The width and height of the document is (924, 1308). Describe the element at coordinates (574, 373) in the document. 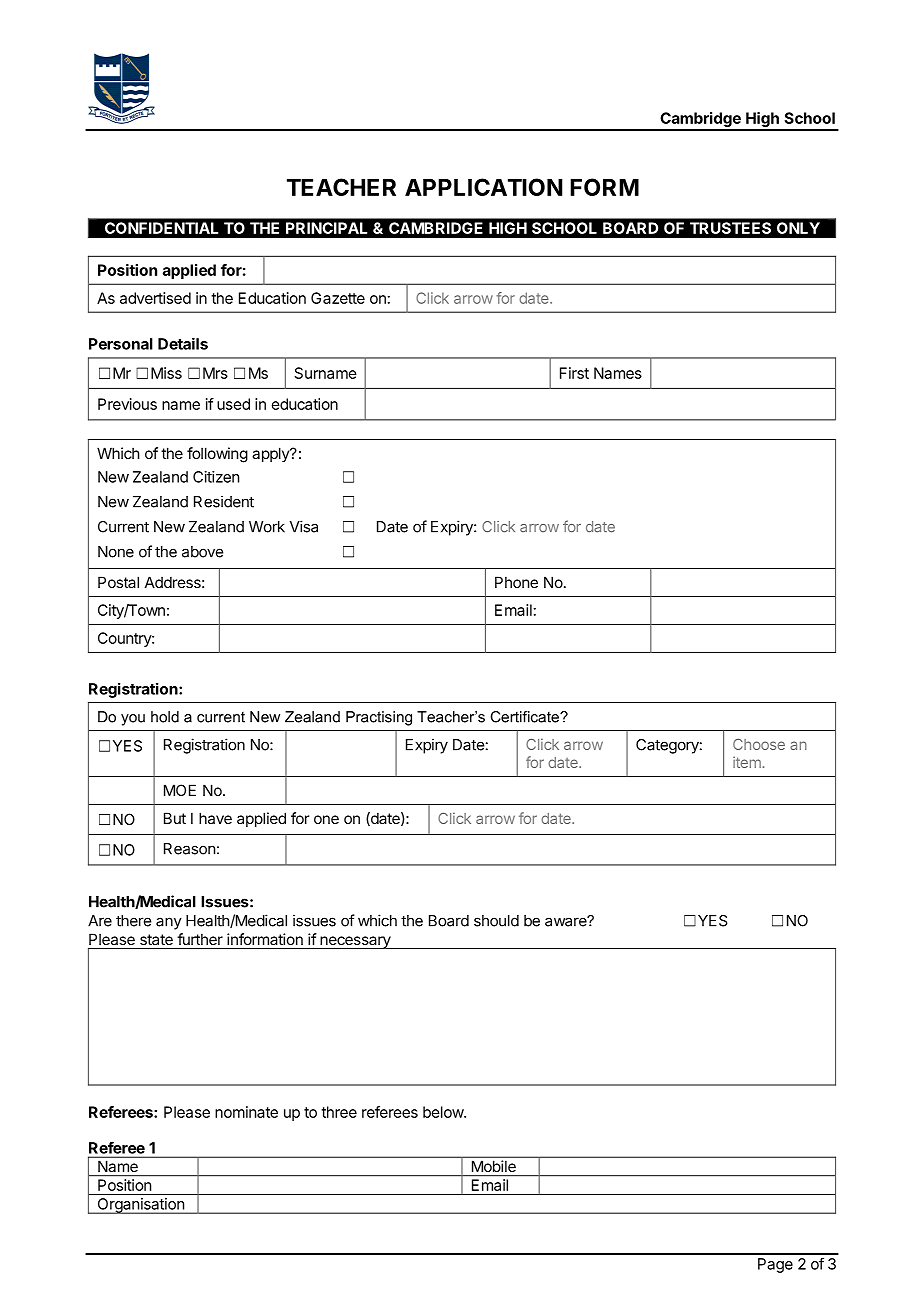

I see `First` at that location.
